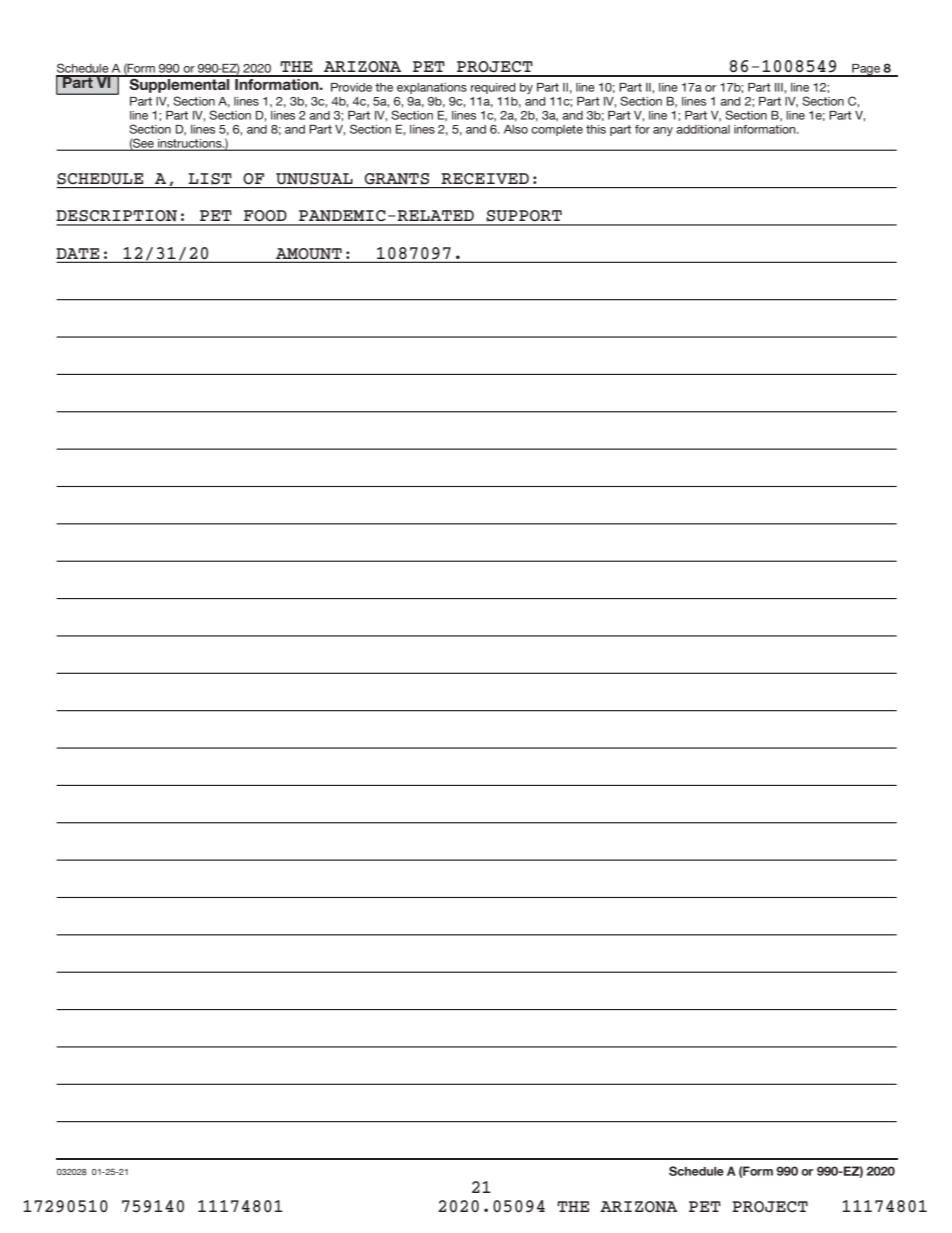 This screenshot has width=952, height=1233. I want to click on Provide, so click(351, 87).
